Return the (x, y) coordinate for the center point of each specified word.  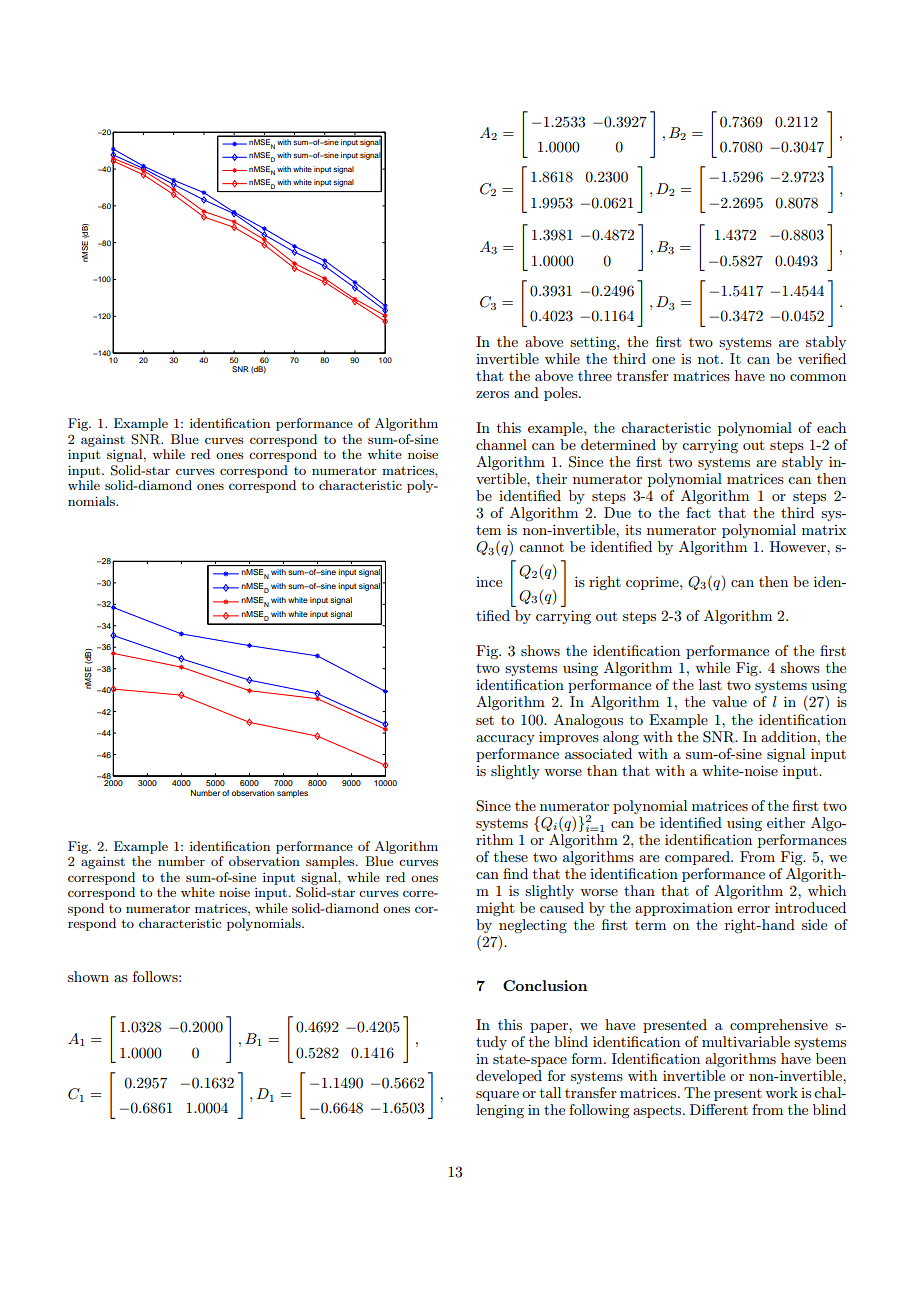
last (710, 684)
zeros (492, 394)
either (786, 822)
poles (562, 394)
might (495, 909)
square (497, 1096)
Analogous (588, 721)
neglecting (532, 927)
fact (698, 512)
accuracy (505, 740)
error (753, 909)
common (818, 377)
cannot (541, 547)
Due (617, 512)
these (511, 856)
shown (88, 976)
